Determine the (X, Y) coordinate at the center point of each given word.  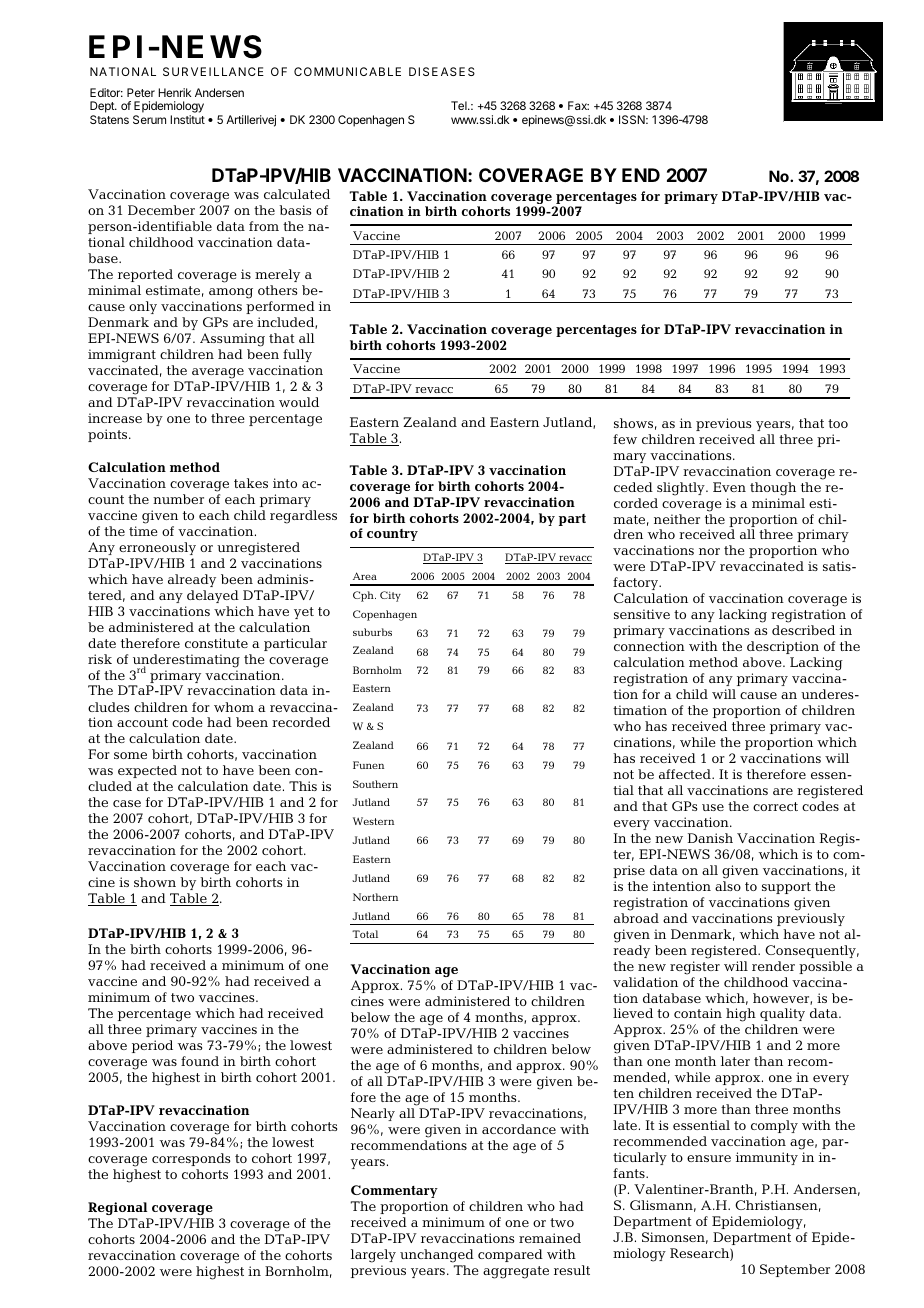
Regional (117, 1208)
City (390, 596)
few (625, 439)
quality (782, 1014)
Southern (375, 784)
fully (297, 355)
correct (775, 806)
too (838, 423)
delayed (213, 596)
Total (365, 934)
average (218, 373)
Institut (187, 119)
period (152, 1046)
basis (295, 210)
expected (147, 771)
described (803, 630)
